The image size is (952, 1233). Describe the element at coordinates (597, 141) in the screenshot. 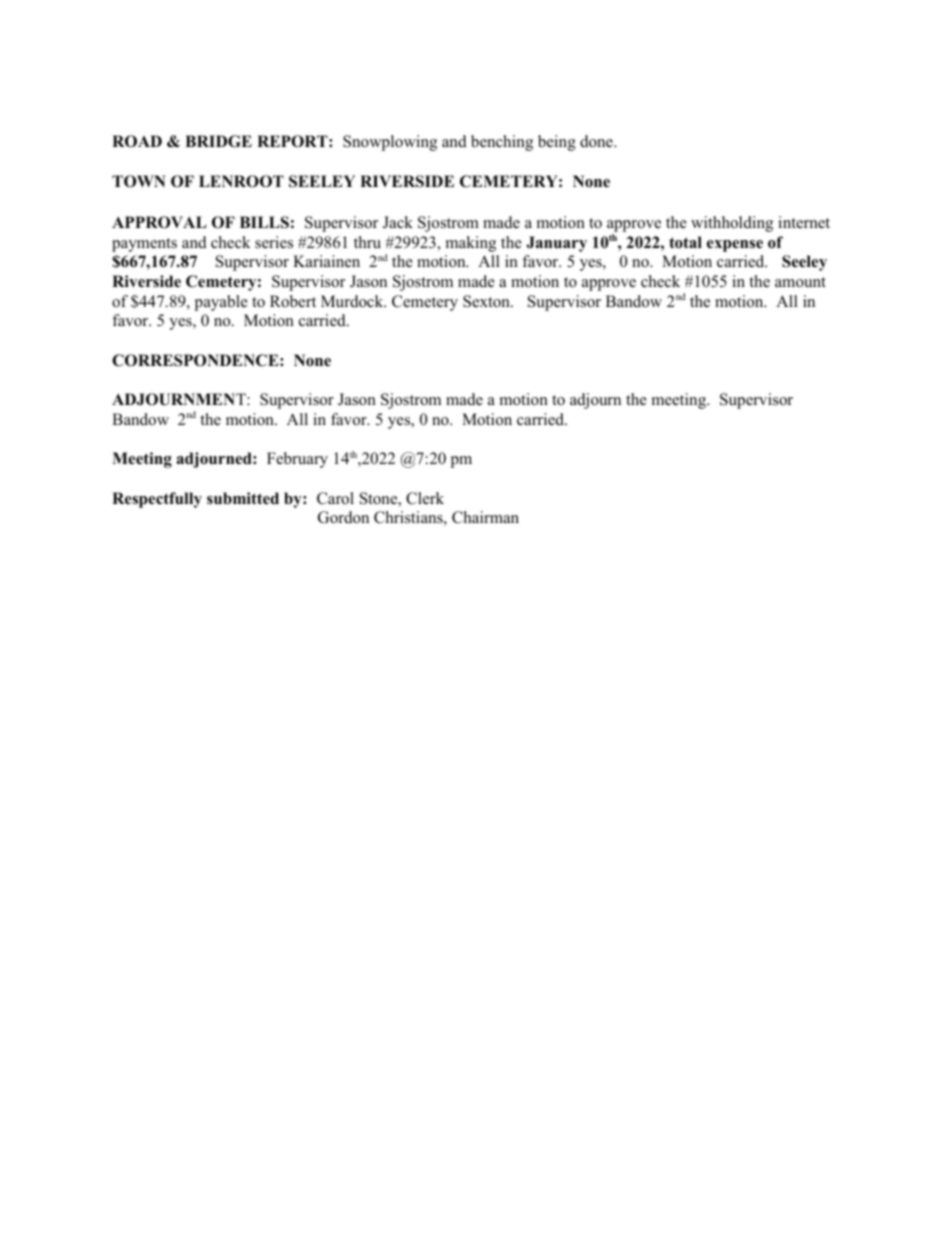

I see `done` at that location.
